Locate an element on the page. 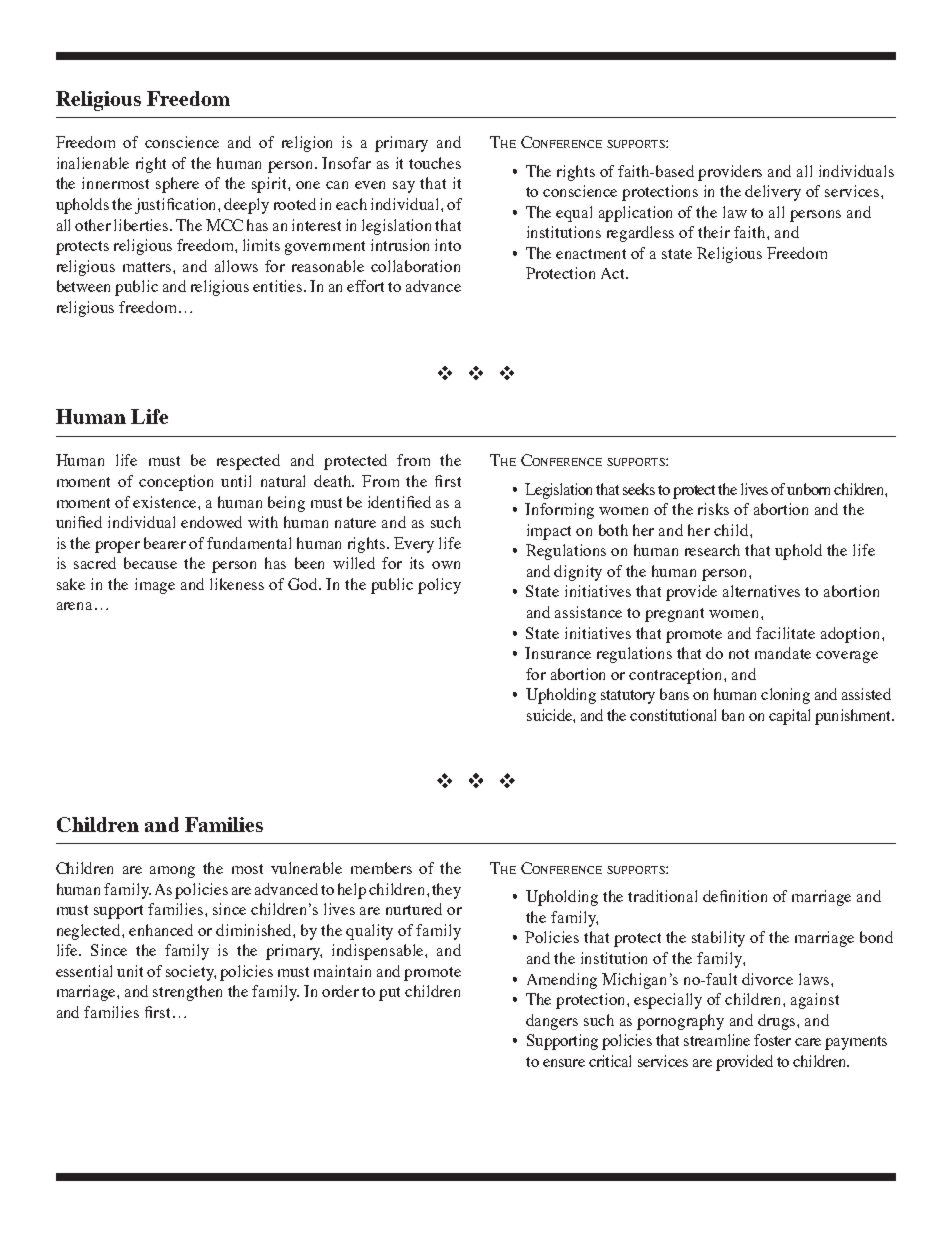 The height and width of the page is (1233, 952). delivery is located at coordinates (773, 193).
